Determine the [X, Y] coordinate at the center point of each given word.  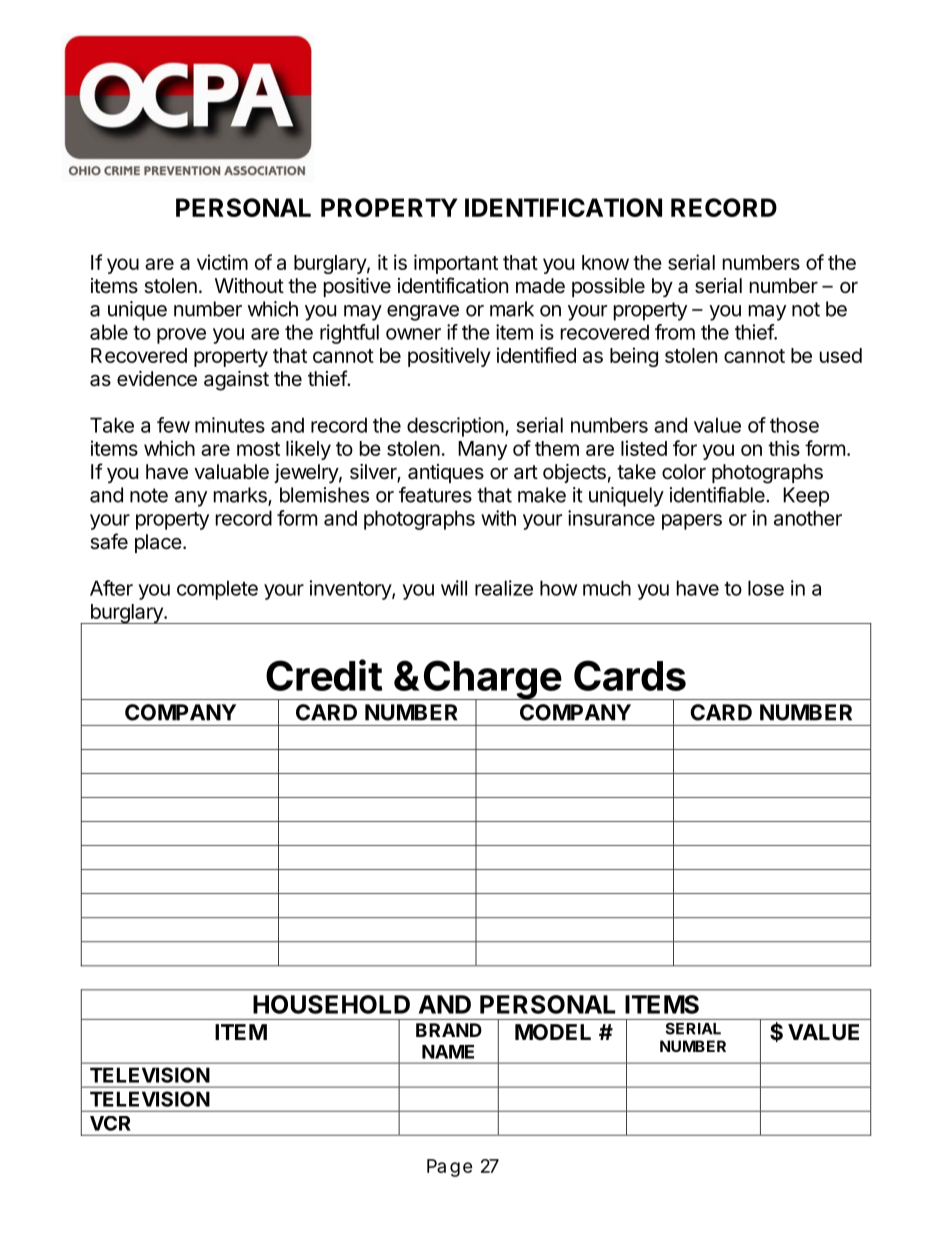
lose [766, 588]
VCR [110, 1123]
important [456, 264]
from [675, 332]
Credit [324, 675]
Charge [492, 681]
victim [222, 262]
